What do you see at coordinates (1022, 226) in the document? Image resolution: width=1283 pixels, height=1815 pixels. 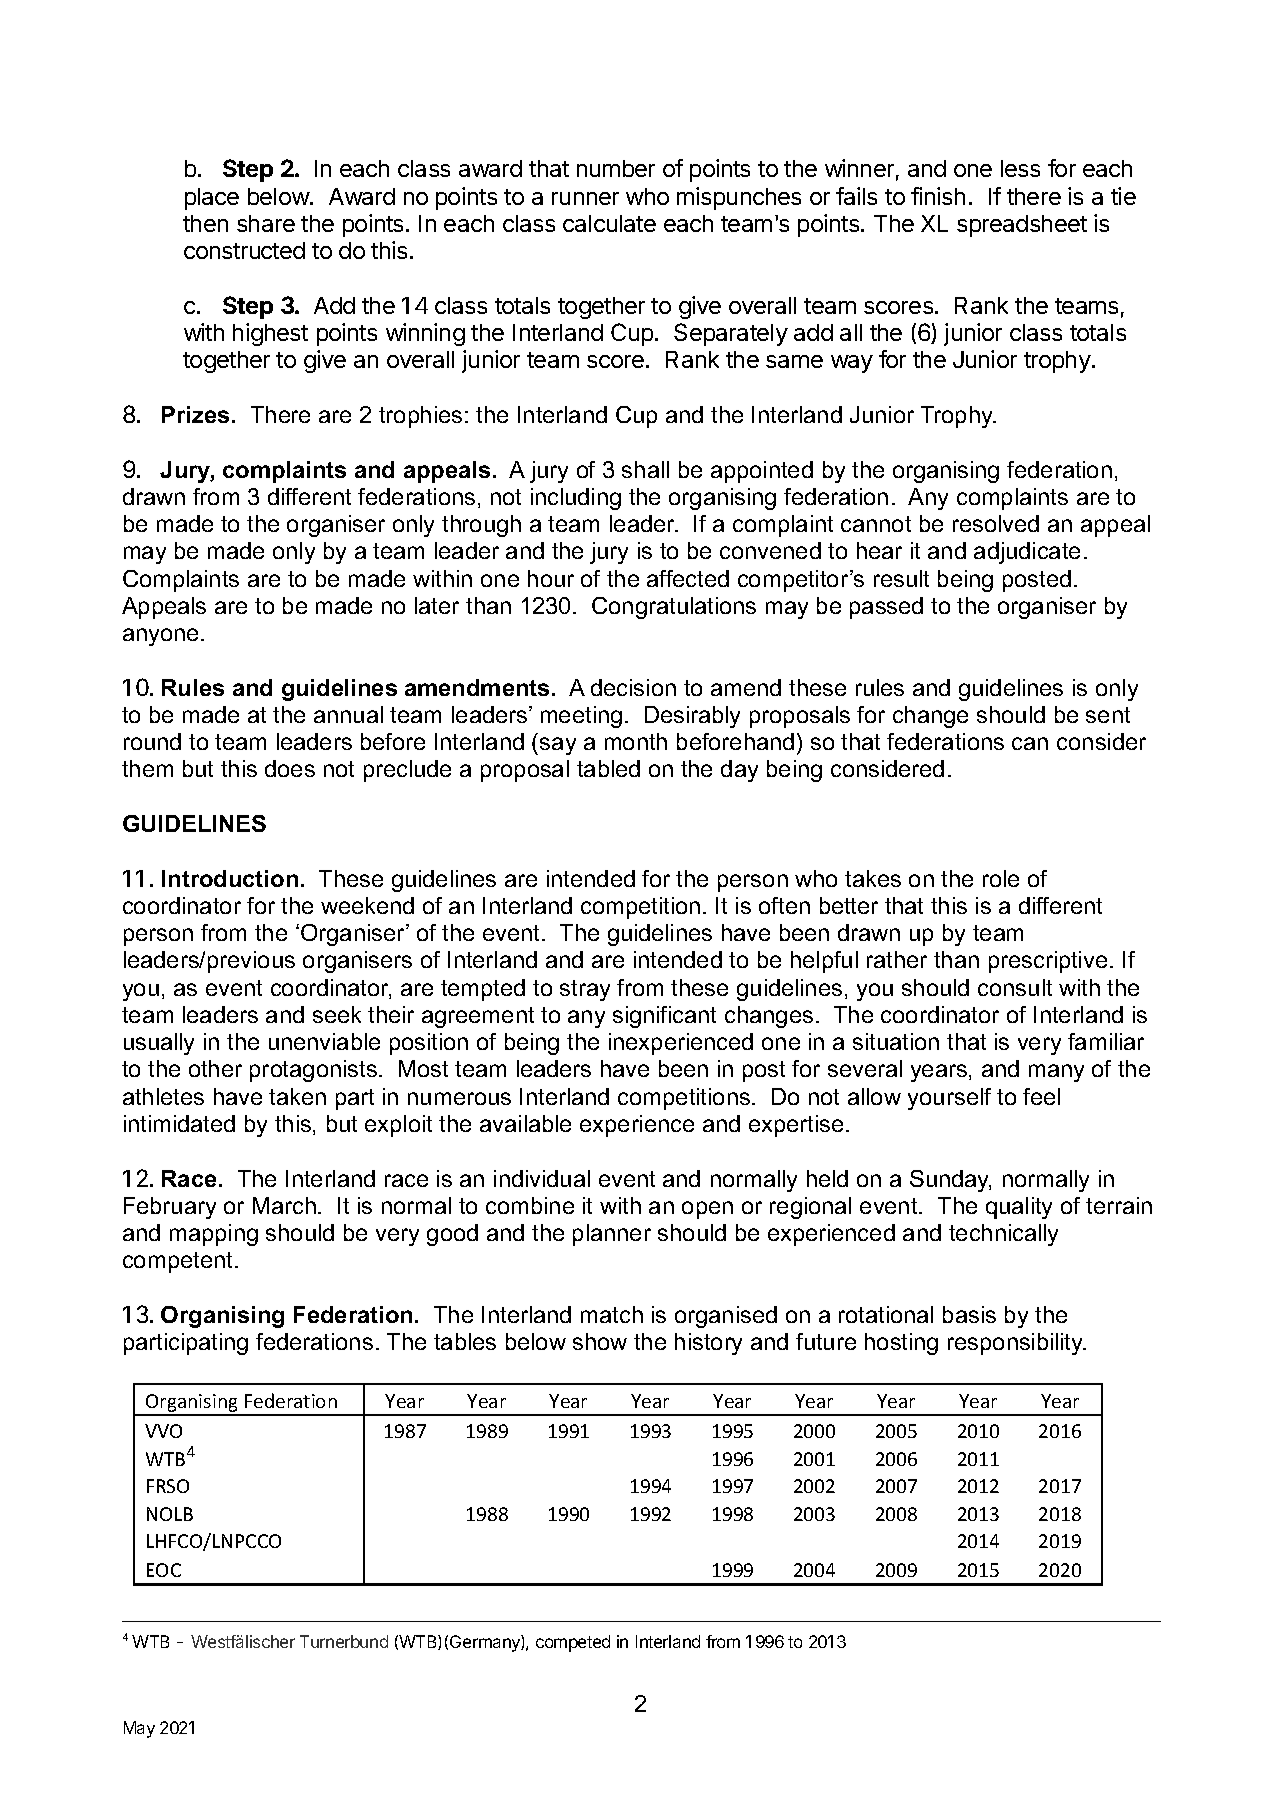 I see `spreadsheet` at bounding box center [1022, 226].
